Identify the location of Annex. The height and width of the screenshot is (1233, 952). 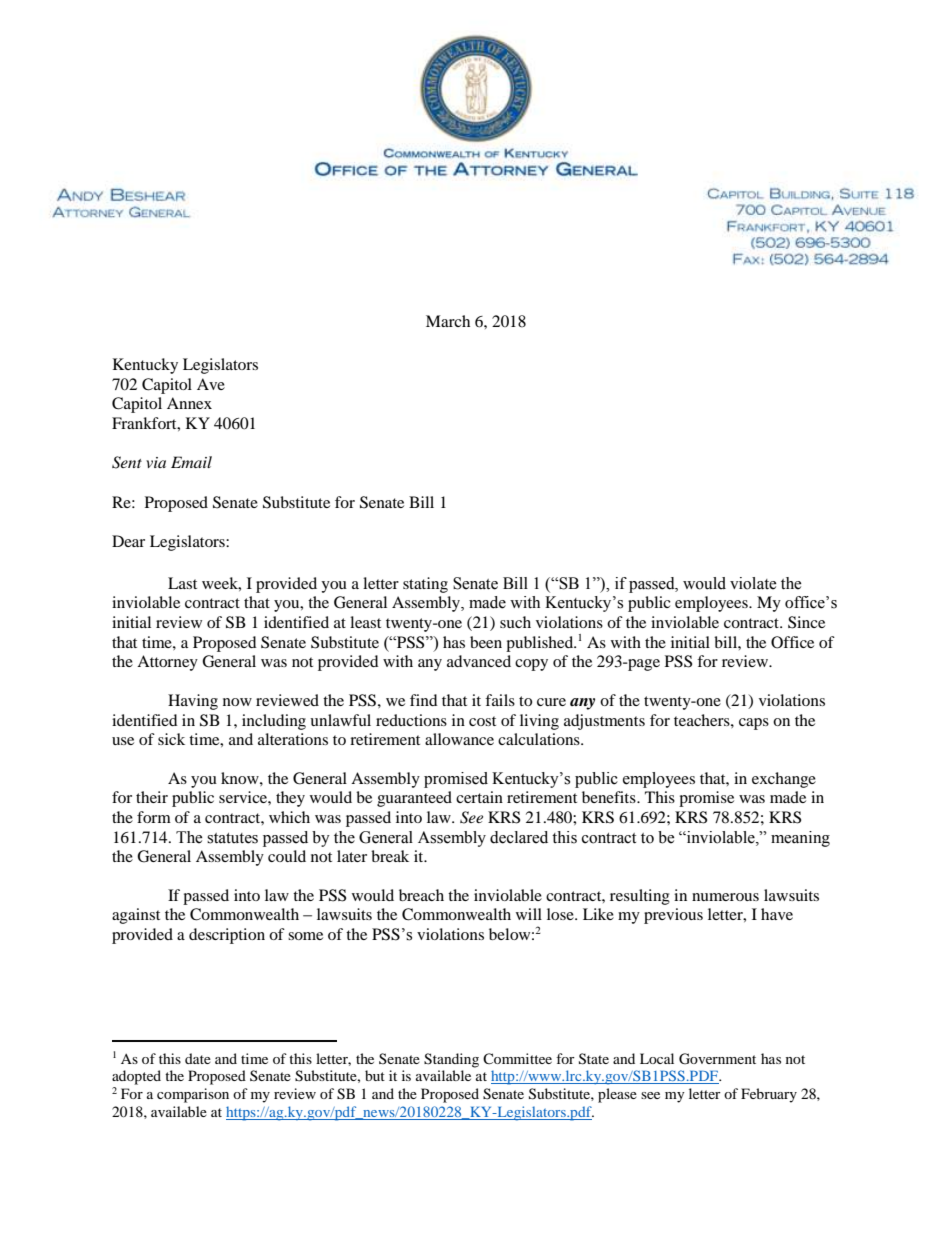
(189, 403).
